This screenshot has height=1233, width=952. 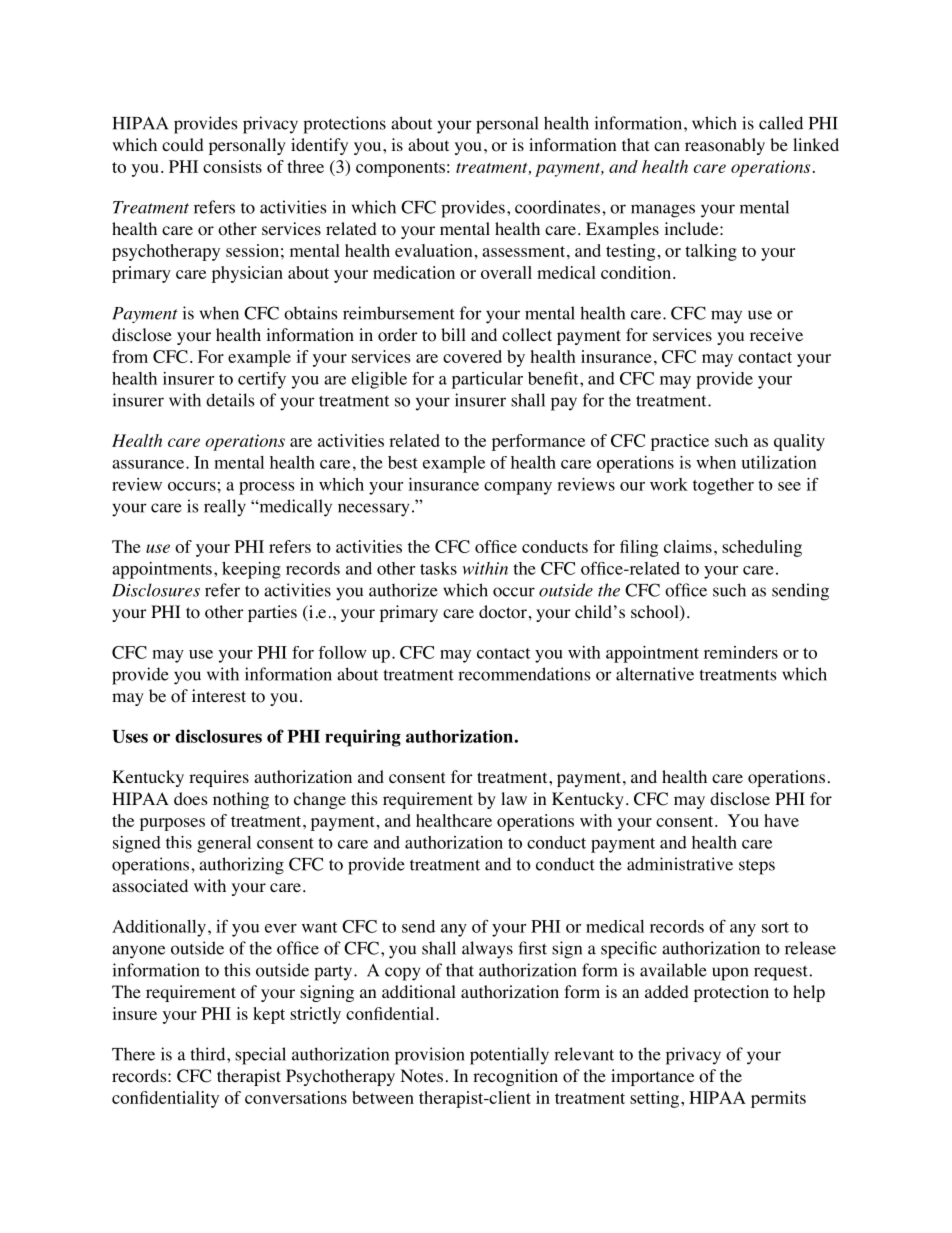 I want to click on permits, so click(x=778, y=1099).
